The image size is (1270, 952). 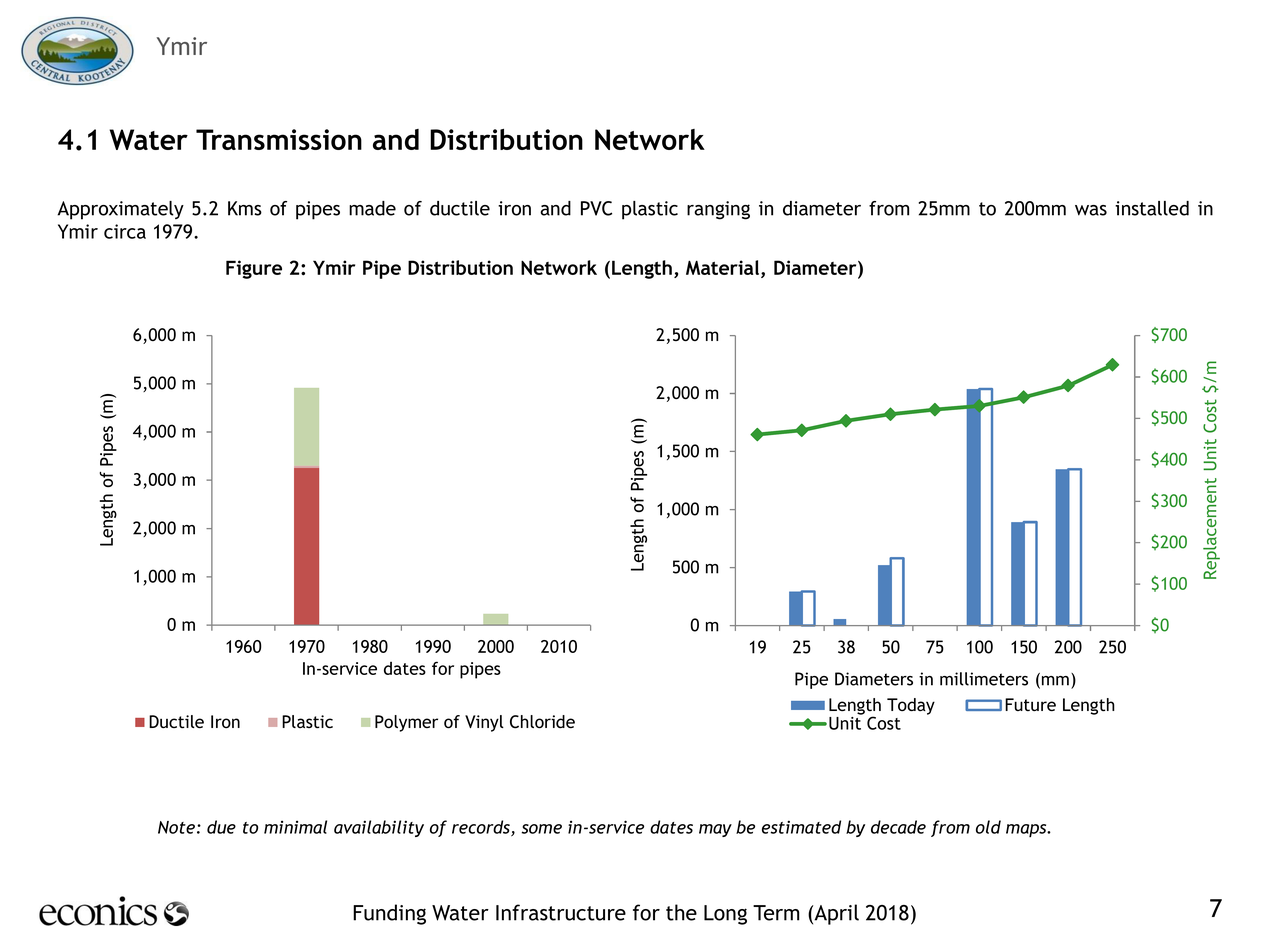 I want to click on Figure, so click(x=254, y=269).
